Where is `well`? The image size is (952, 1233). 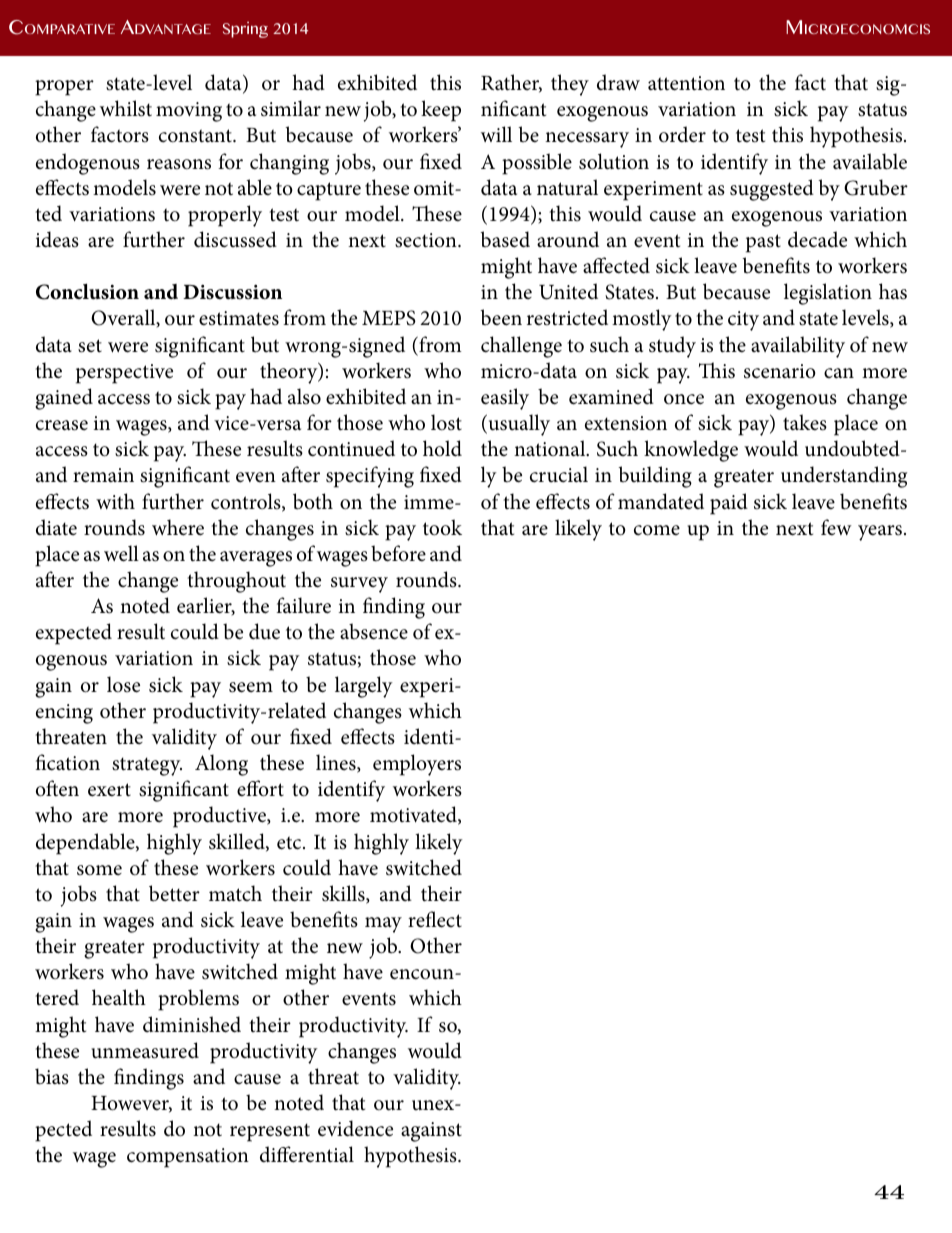
well is located at coordinates (121, 553).
